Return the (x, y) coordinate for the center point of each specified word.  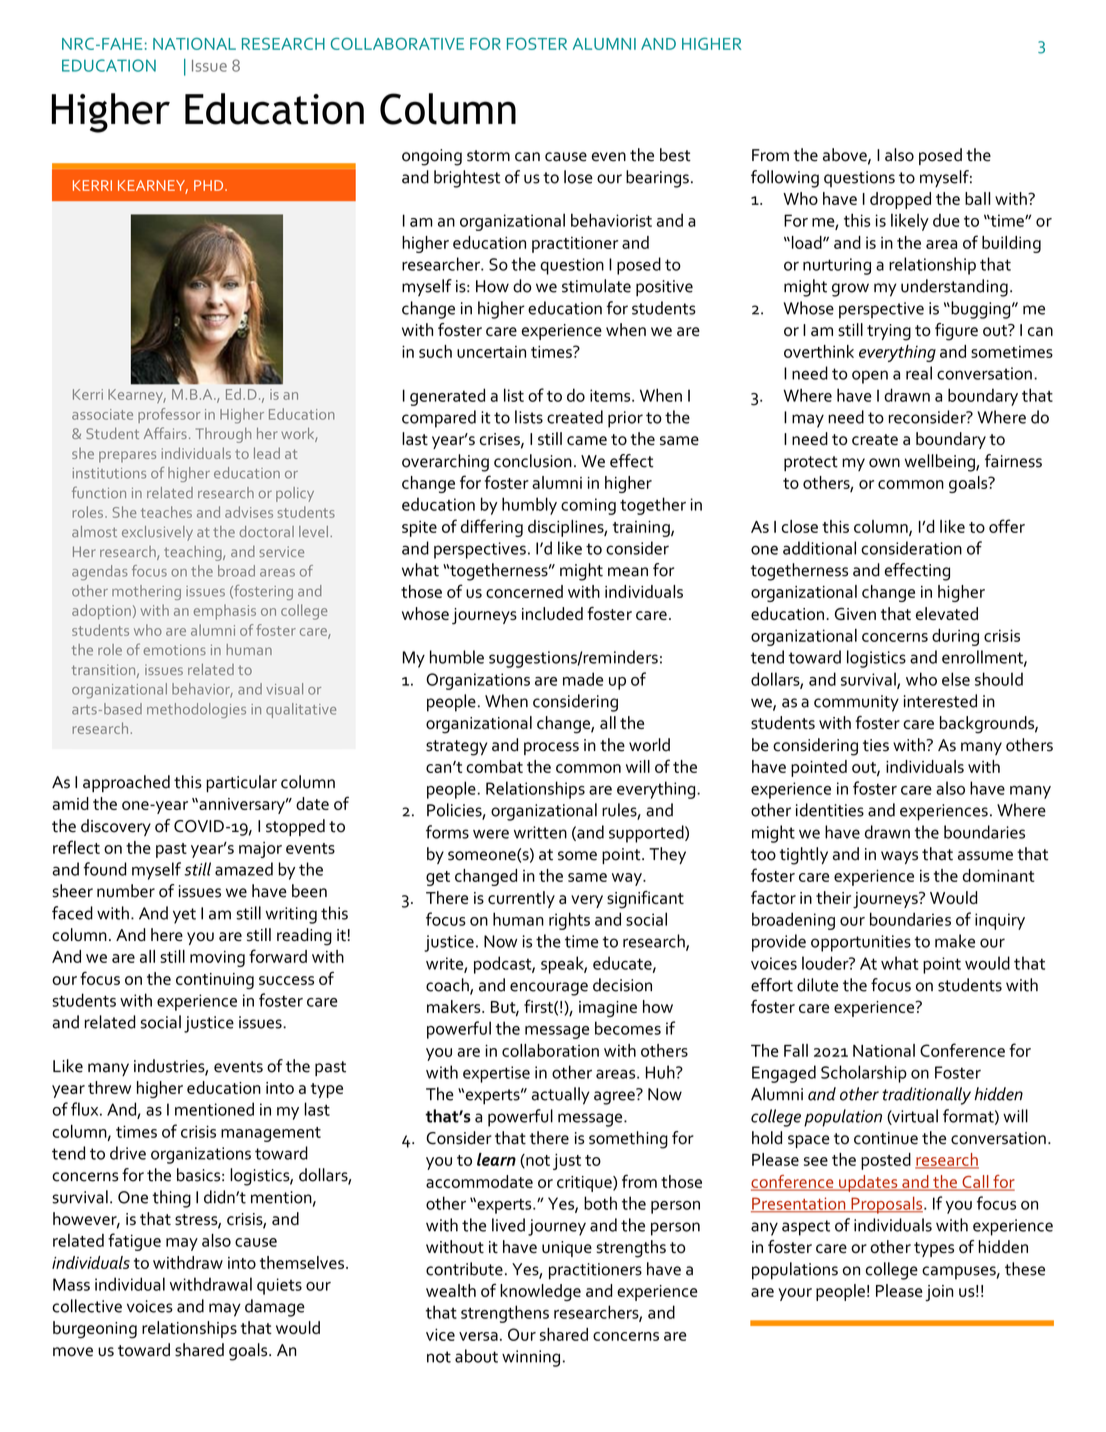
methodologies (196, 710)
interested (940, 701)
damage (275, 1308)
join (939, 1293)
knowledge (540, 1292)
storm (488, 156)
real (919, 373)
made (583, 679)
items (611, 395)
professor (169, 415)
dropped (900, 200)
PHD (210, 185)
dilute (817, 985)
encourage (549, 989)
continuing (215, 981)
